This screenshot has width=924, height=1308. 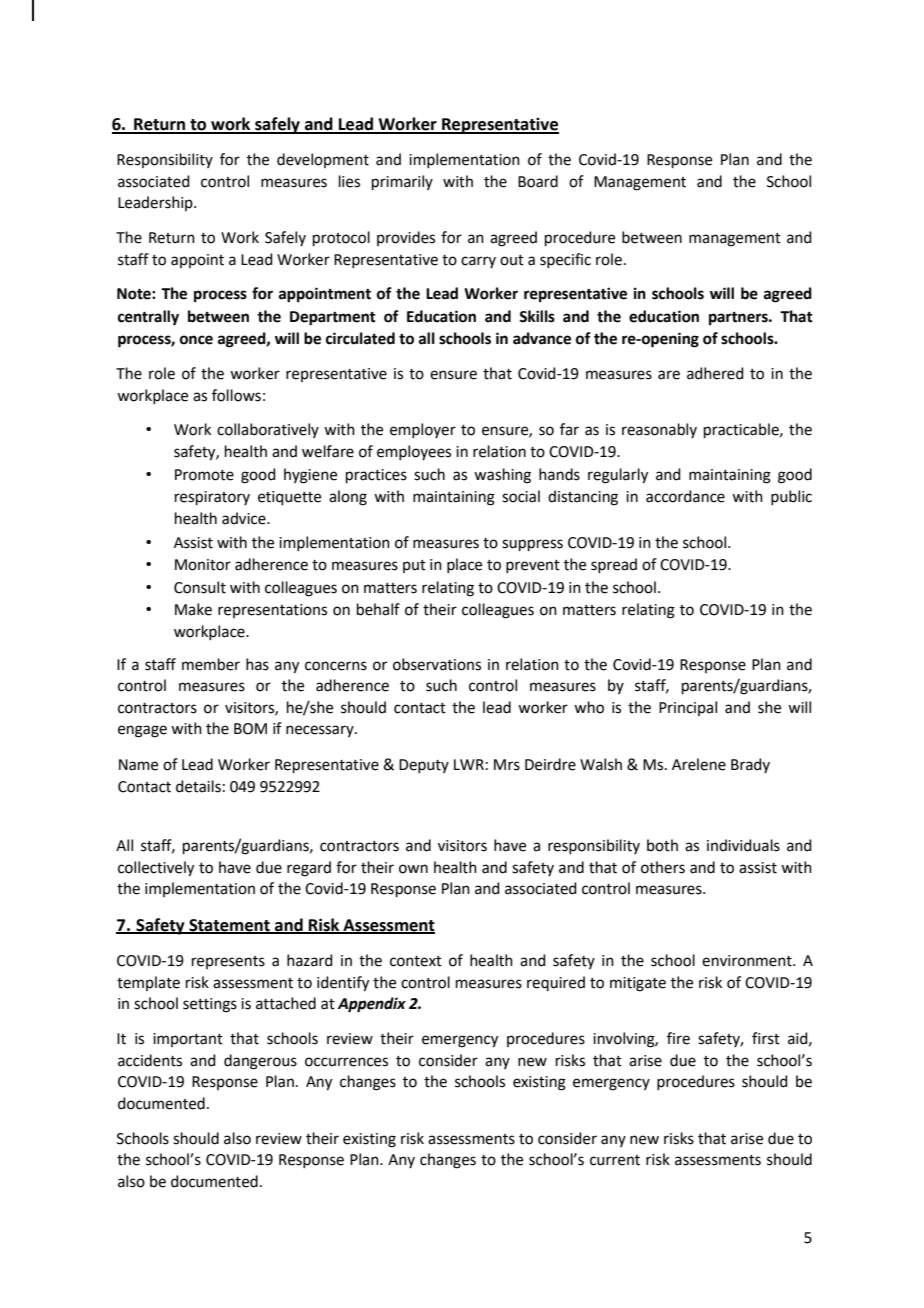 I want to click on observations, so click(x=437, y=664).
